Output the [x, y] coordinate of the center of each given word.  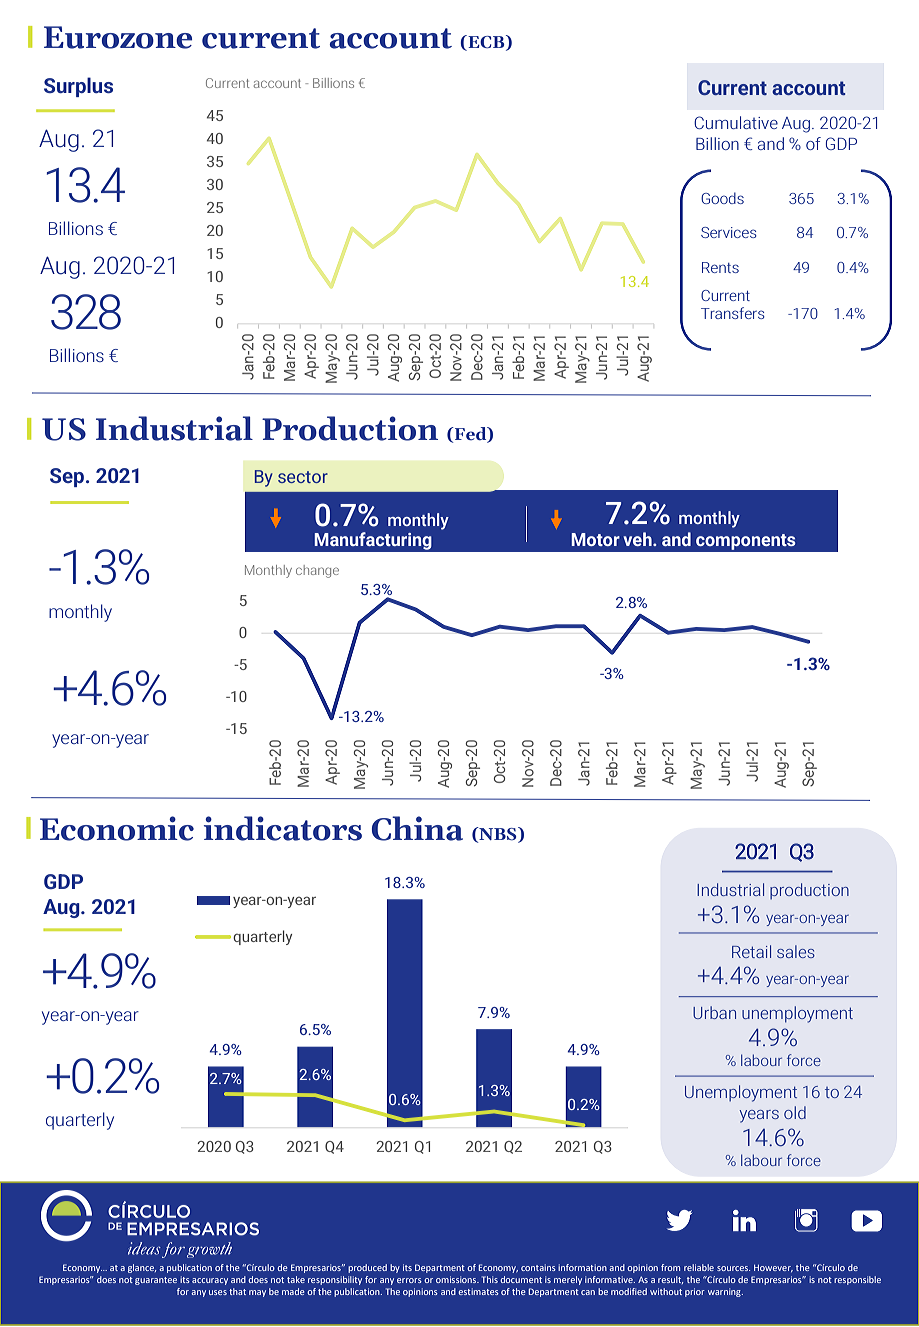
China [417, 828]
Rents [720, 267]
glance [142, 1268]
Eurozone [118, 37]
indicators [283, 828]
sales [796, 951]
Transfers [733, 313]
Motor [595, 539]
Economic [117, 828]
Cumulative [736, 122]
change [317, 571]
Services [729, 232]
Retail [751, 951]
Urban [714, 1012]
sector [303, 477]
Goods [722, 198]
